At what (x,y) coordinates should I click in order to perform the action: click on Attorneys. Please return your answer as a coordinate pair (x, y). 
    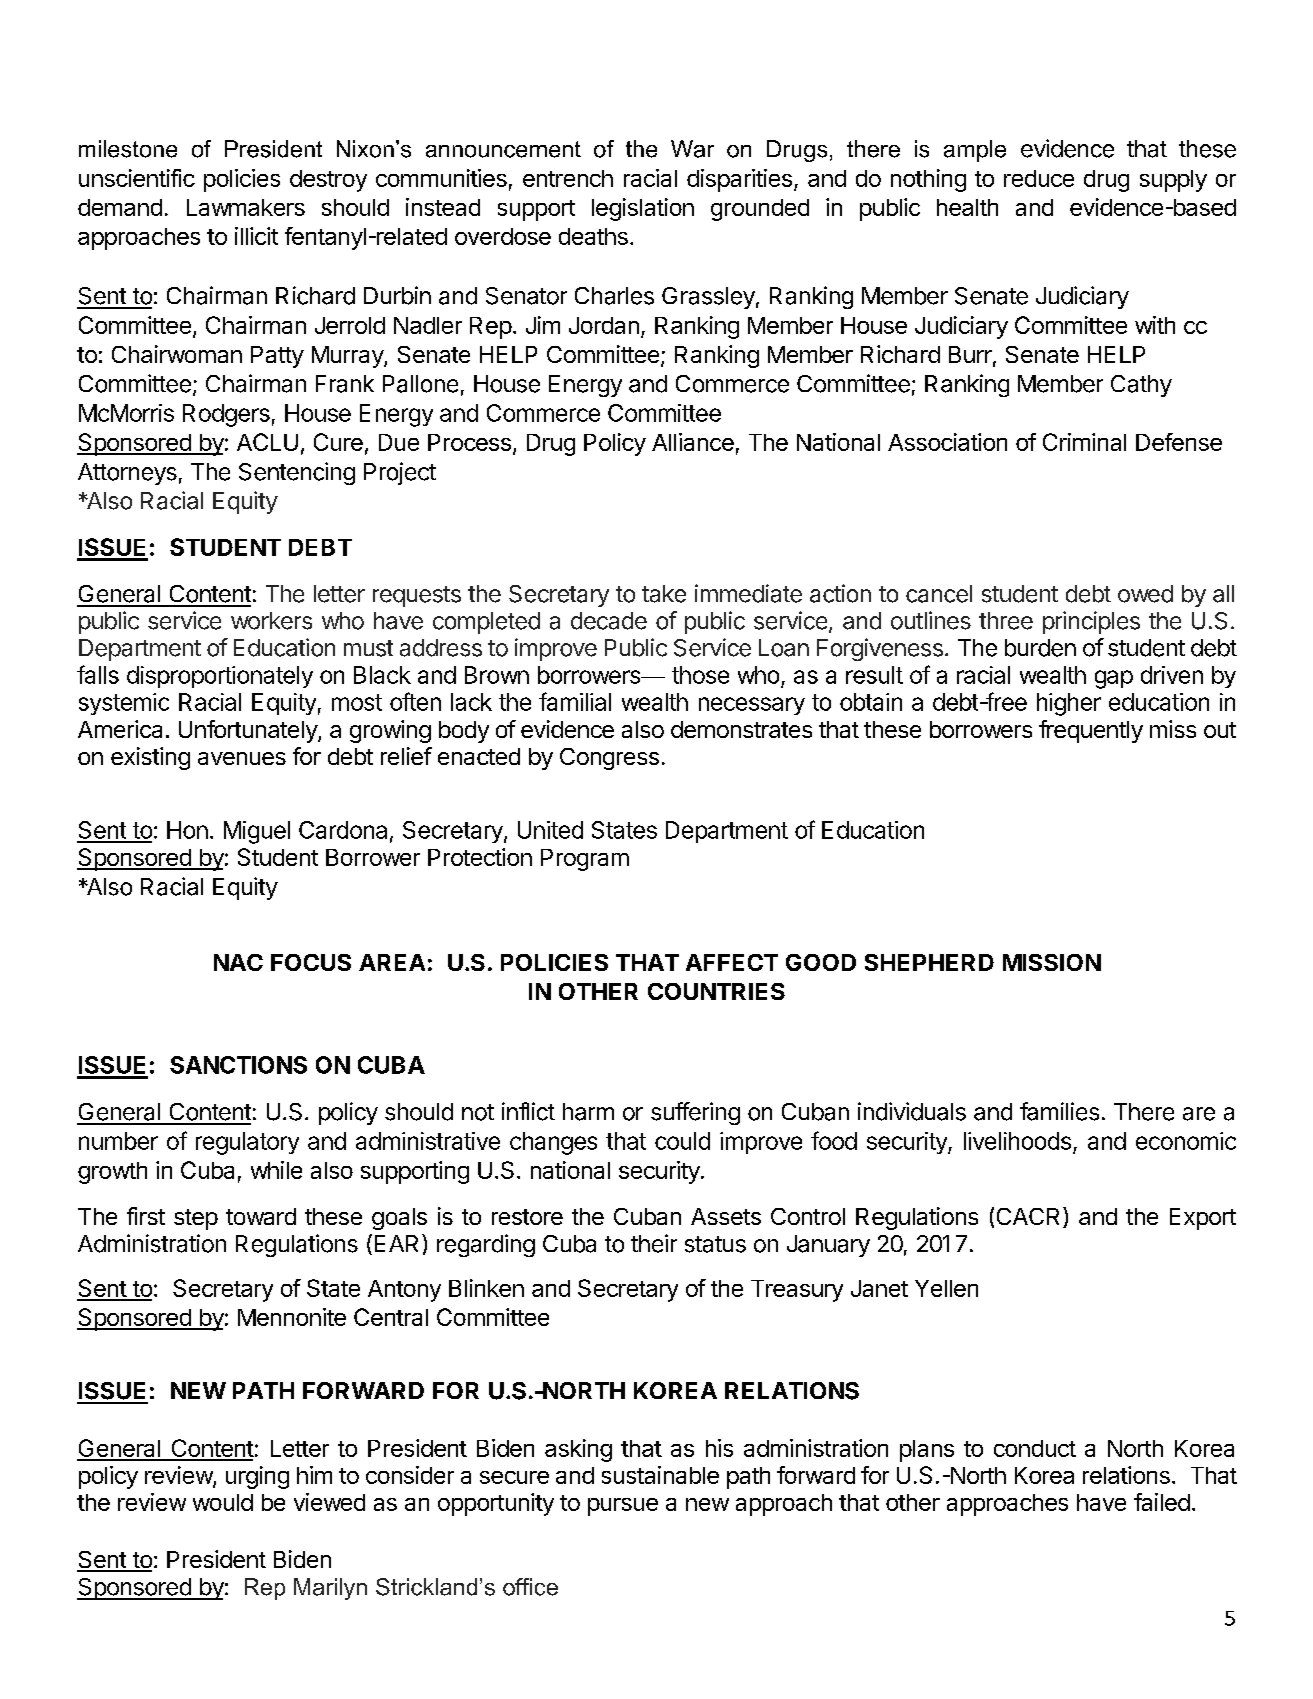
    Looking at the image, I should click on (127, 474).
